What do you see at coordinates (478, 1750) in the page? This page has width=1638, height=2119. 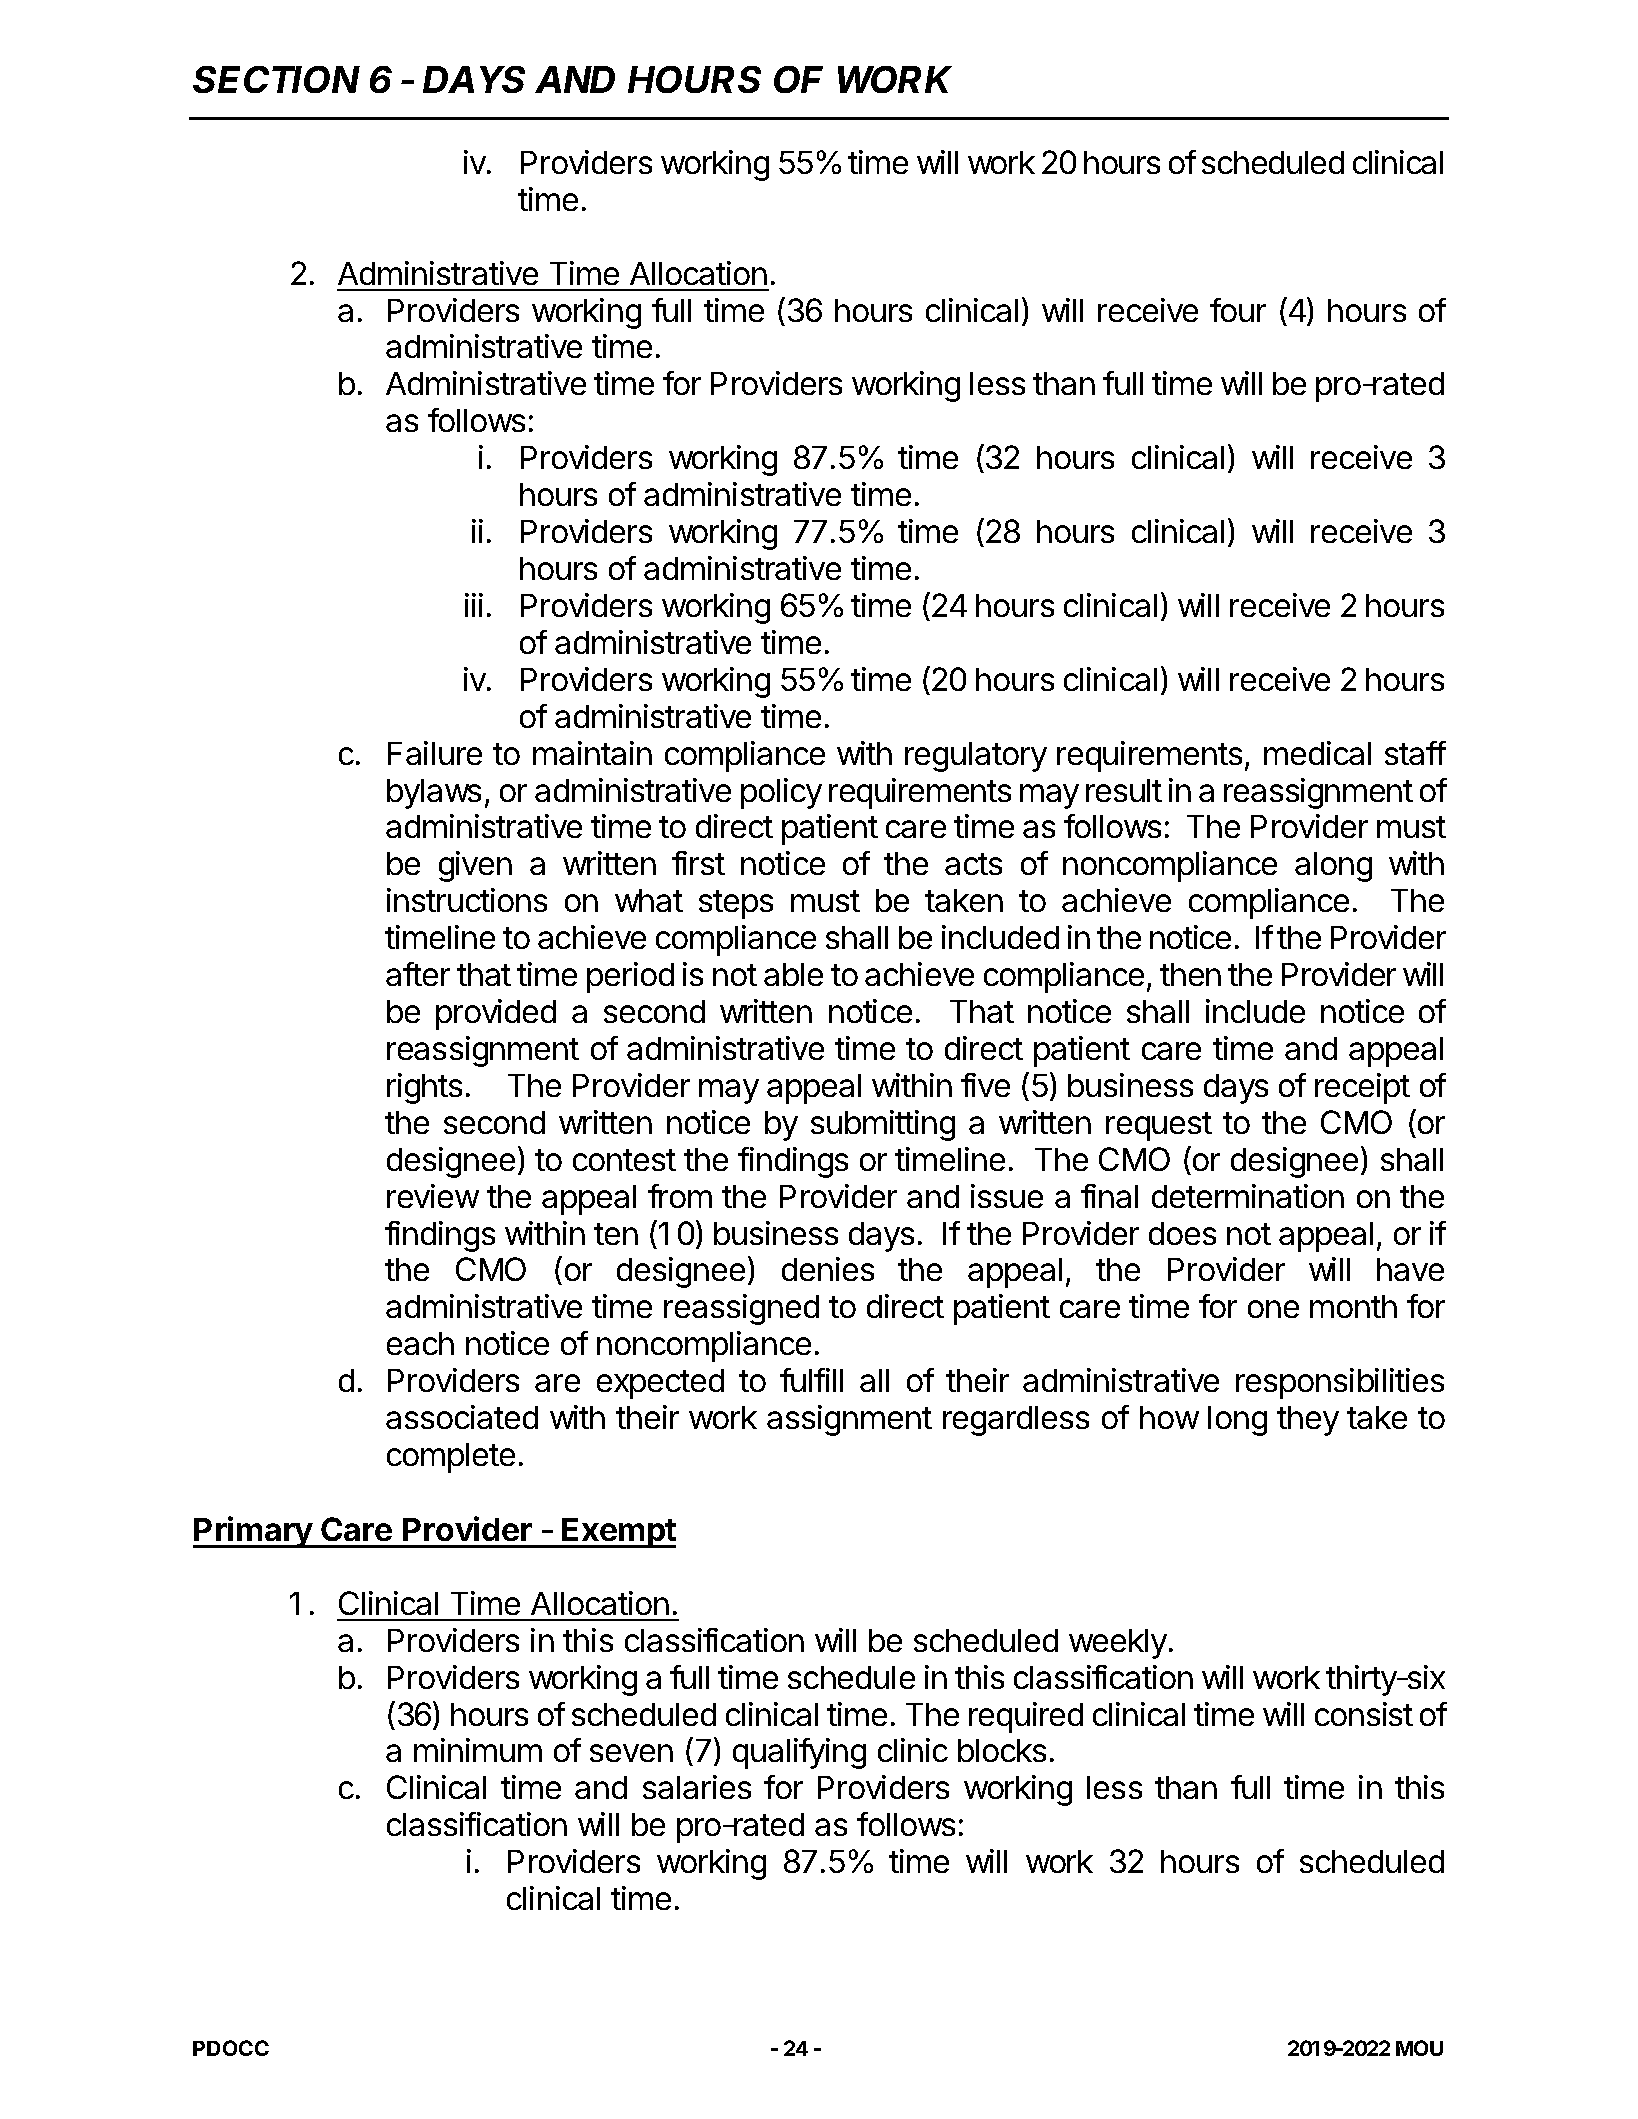 I see `minimum` at bounding box center [478, 1750].
